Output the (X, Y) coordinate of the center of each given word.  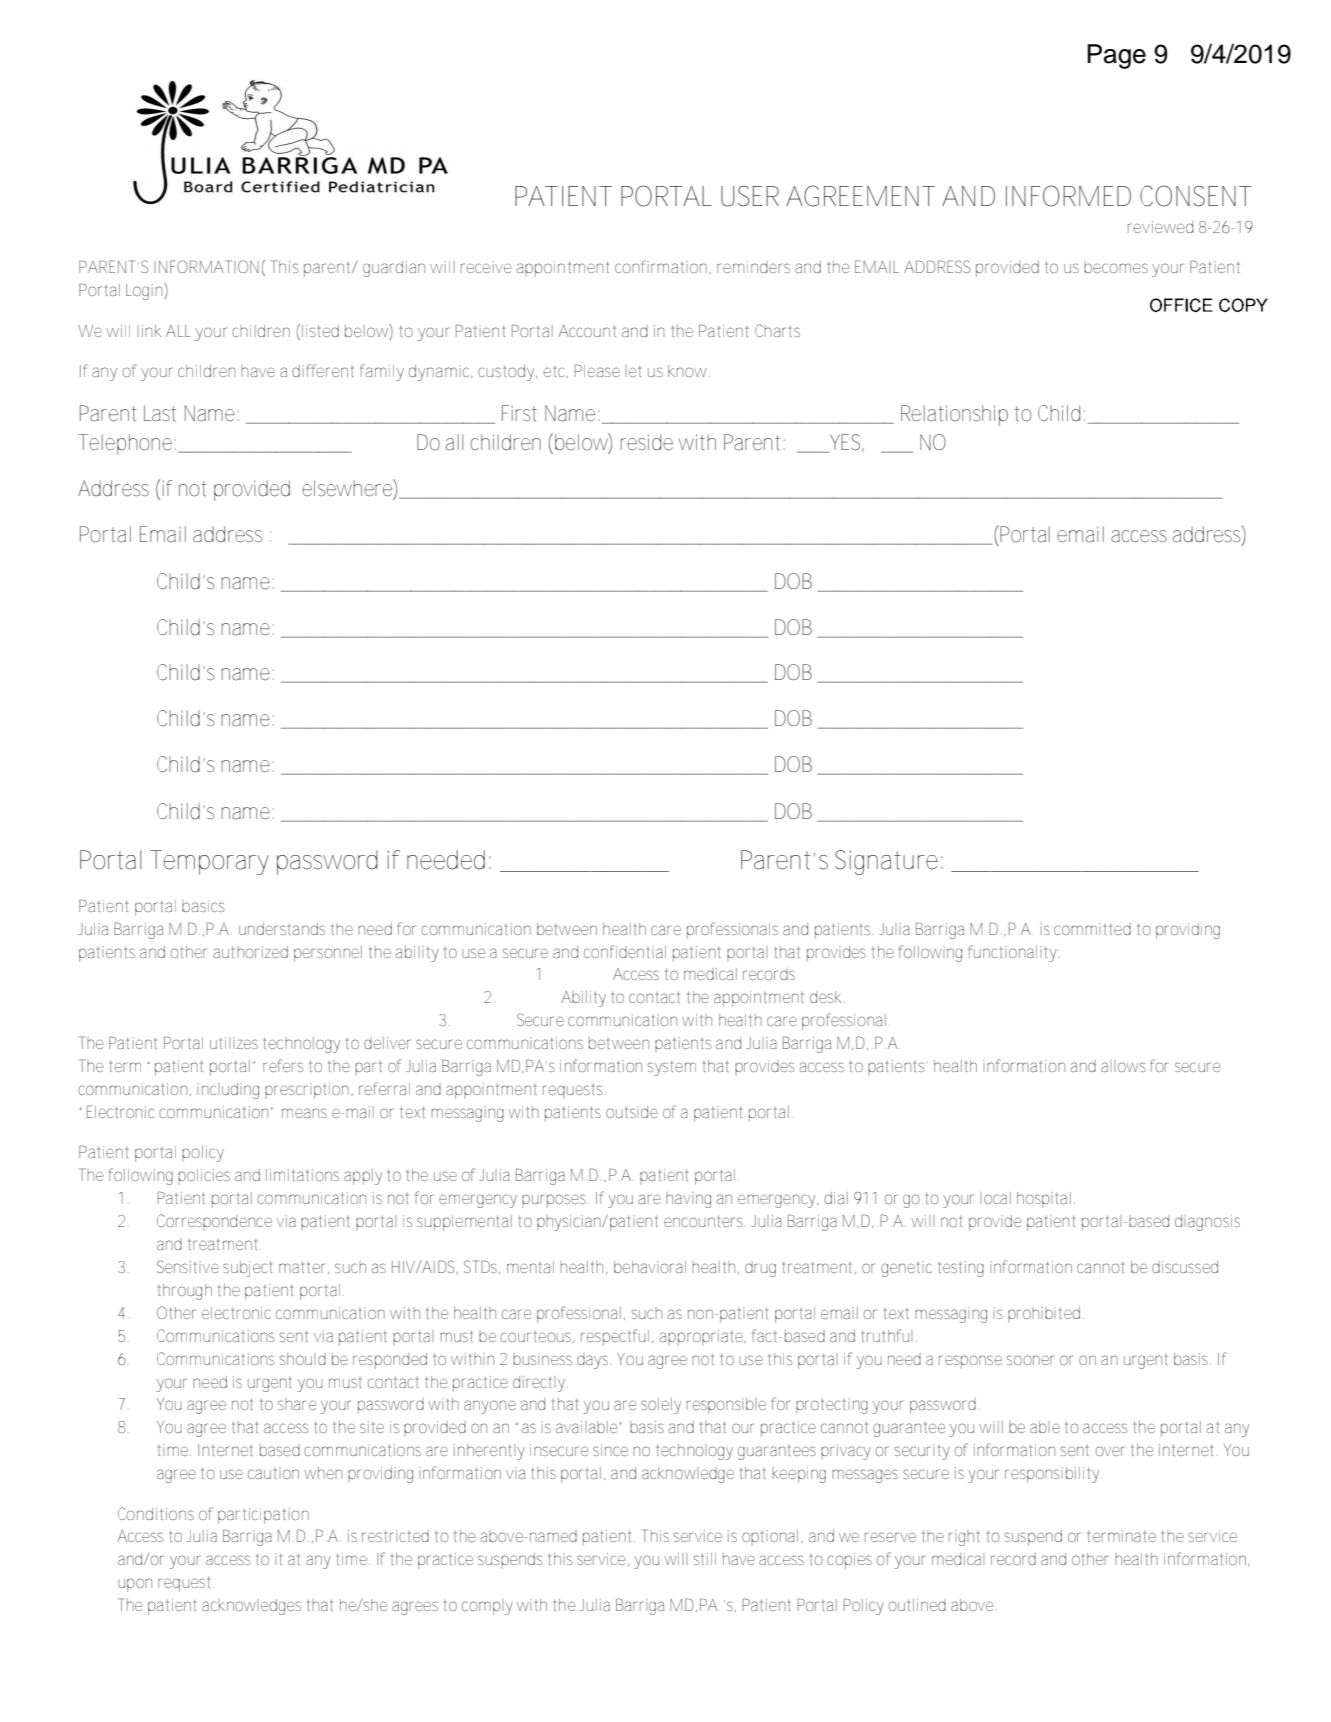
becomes (1116, 267)
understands (282, 929)
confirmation (662, 267)
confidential (625, 951)
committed (1092, 929)
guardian (394, 269)
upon (135, 1585)
